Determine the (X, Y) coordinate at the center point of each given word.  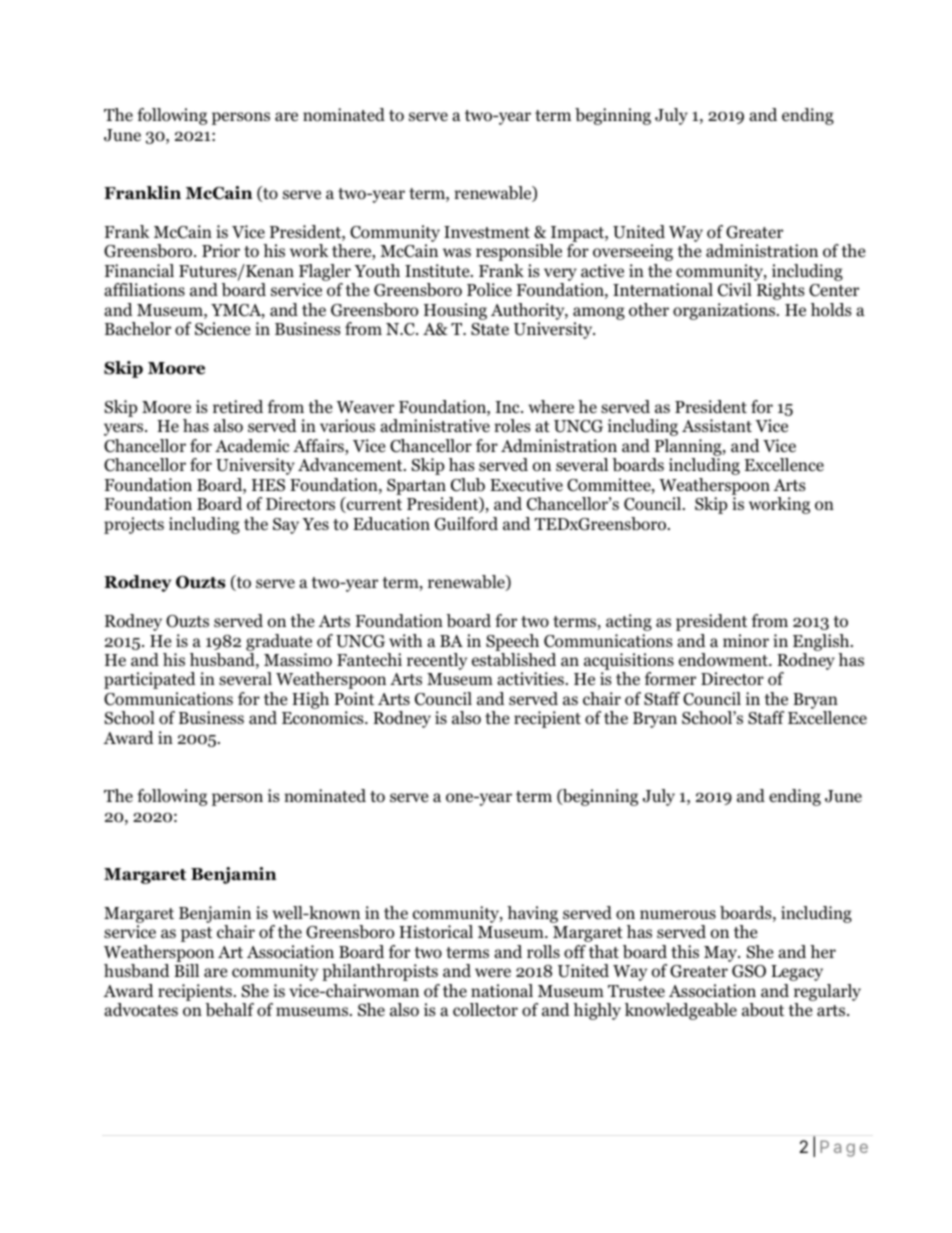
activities (530, 678)
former (670, 679)
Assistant (717, 425)
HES (268, 485)
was (457, 252)
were (493, 973)
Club (468, 485)
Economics (324, 718)
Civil (735, 290)
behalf (229, 1010)
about (763, 1010)
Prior (221, 251)
